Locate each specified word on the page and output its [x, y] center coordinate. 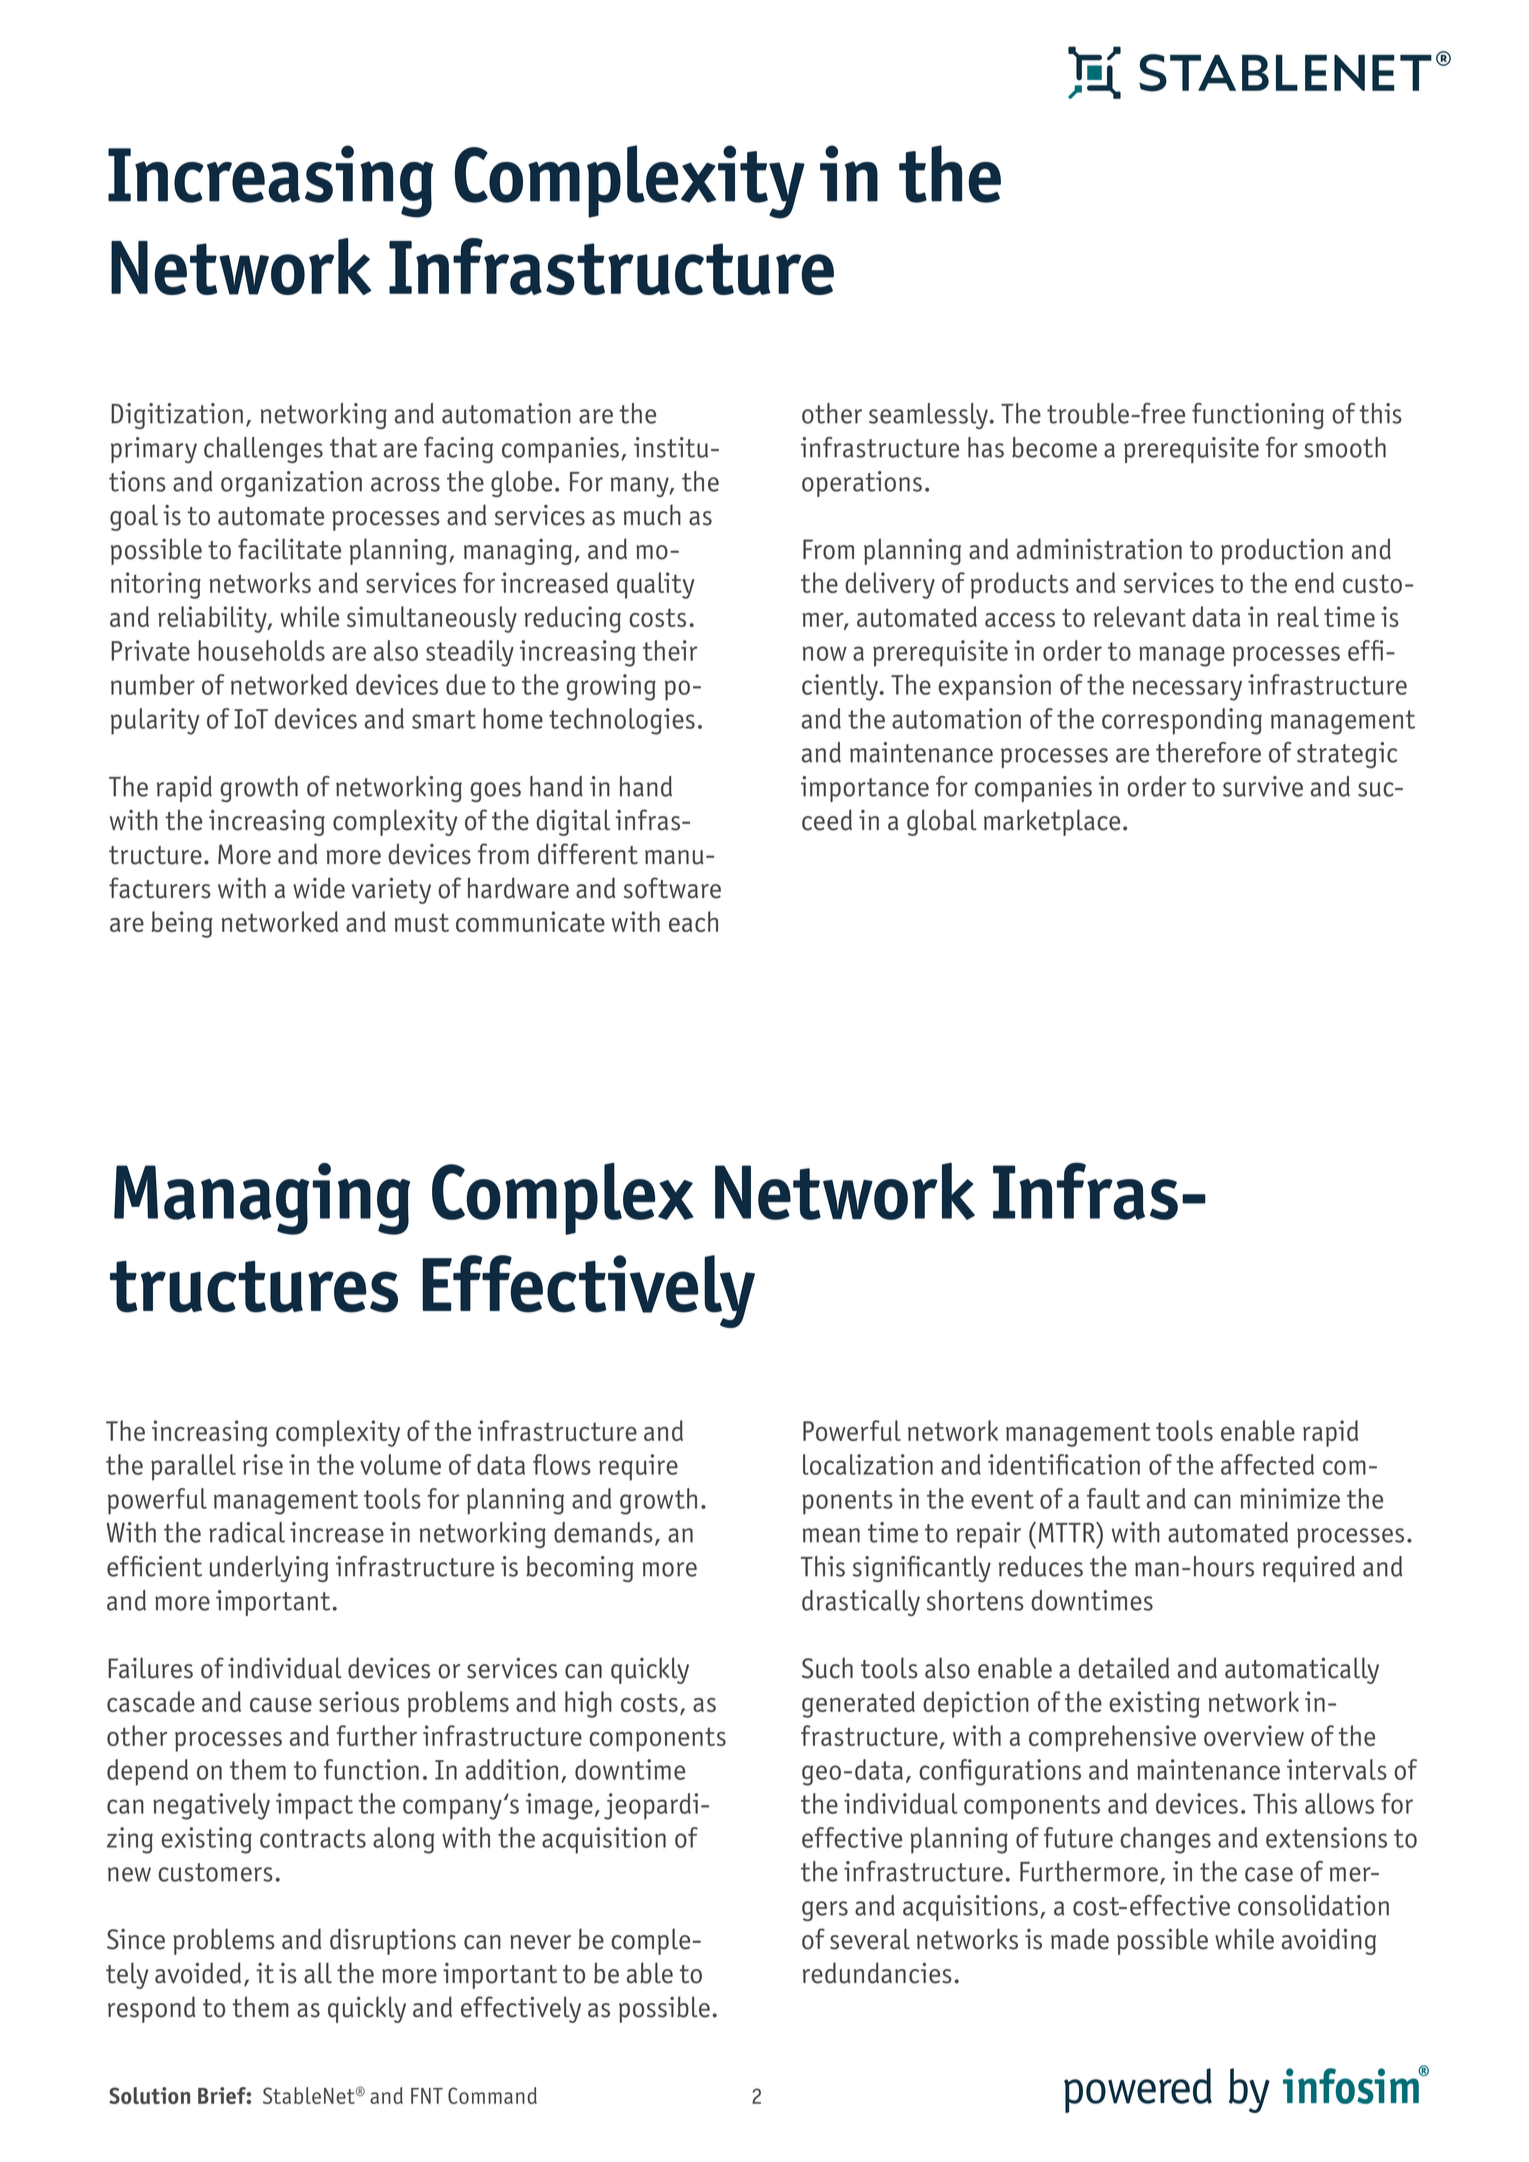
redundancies [877, 1973]
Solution [149, 2095]
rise [263, 1464]
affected [1267, 1464]
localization [868, 1464]
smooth [1345, 447]
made [1080, 1939]
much [652, 515]
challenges [263, 450]
